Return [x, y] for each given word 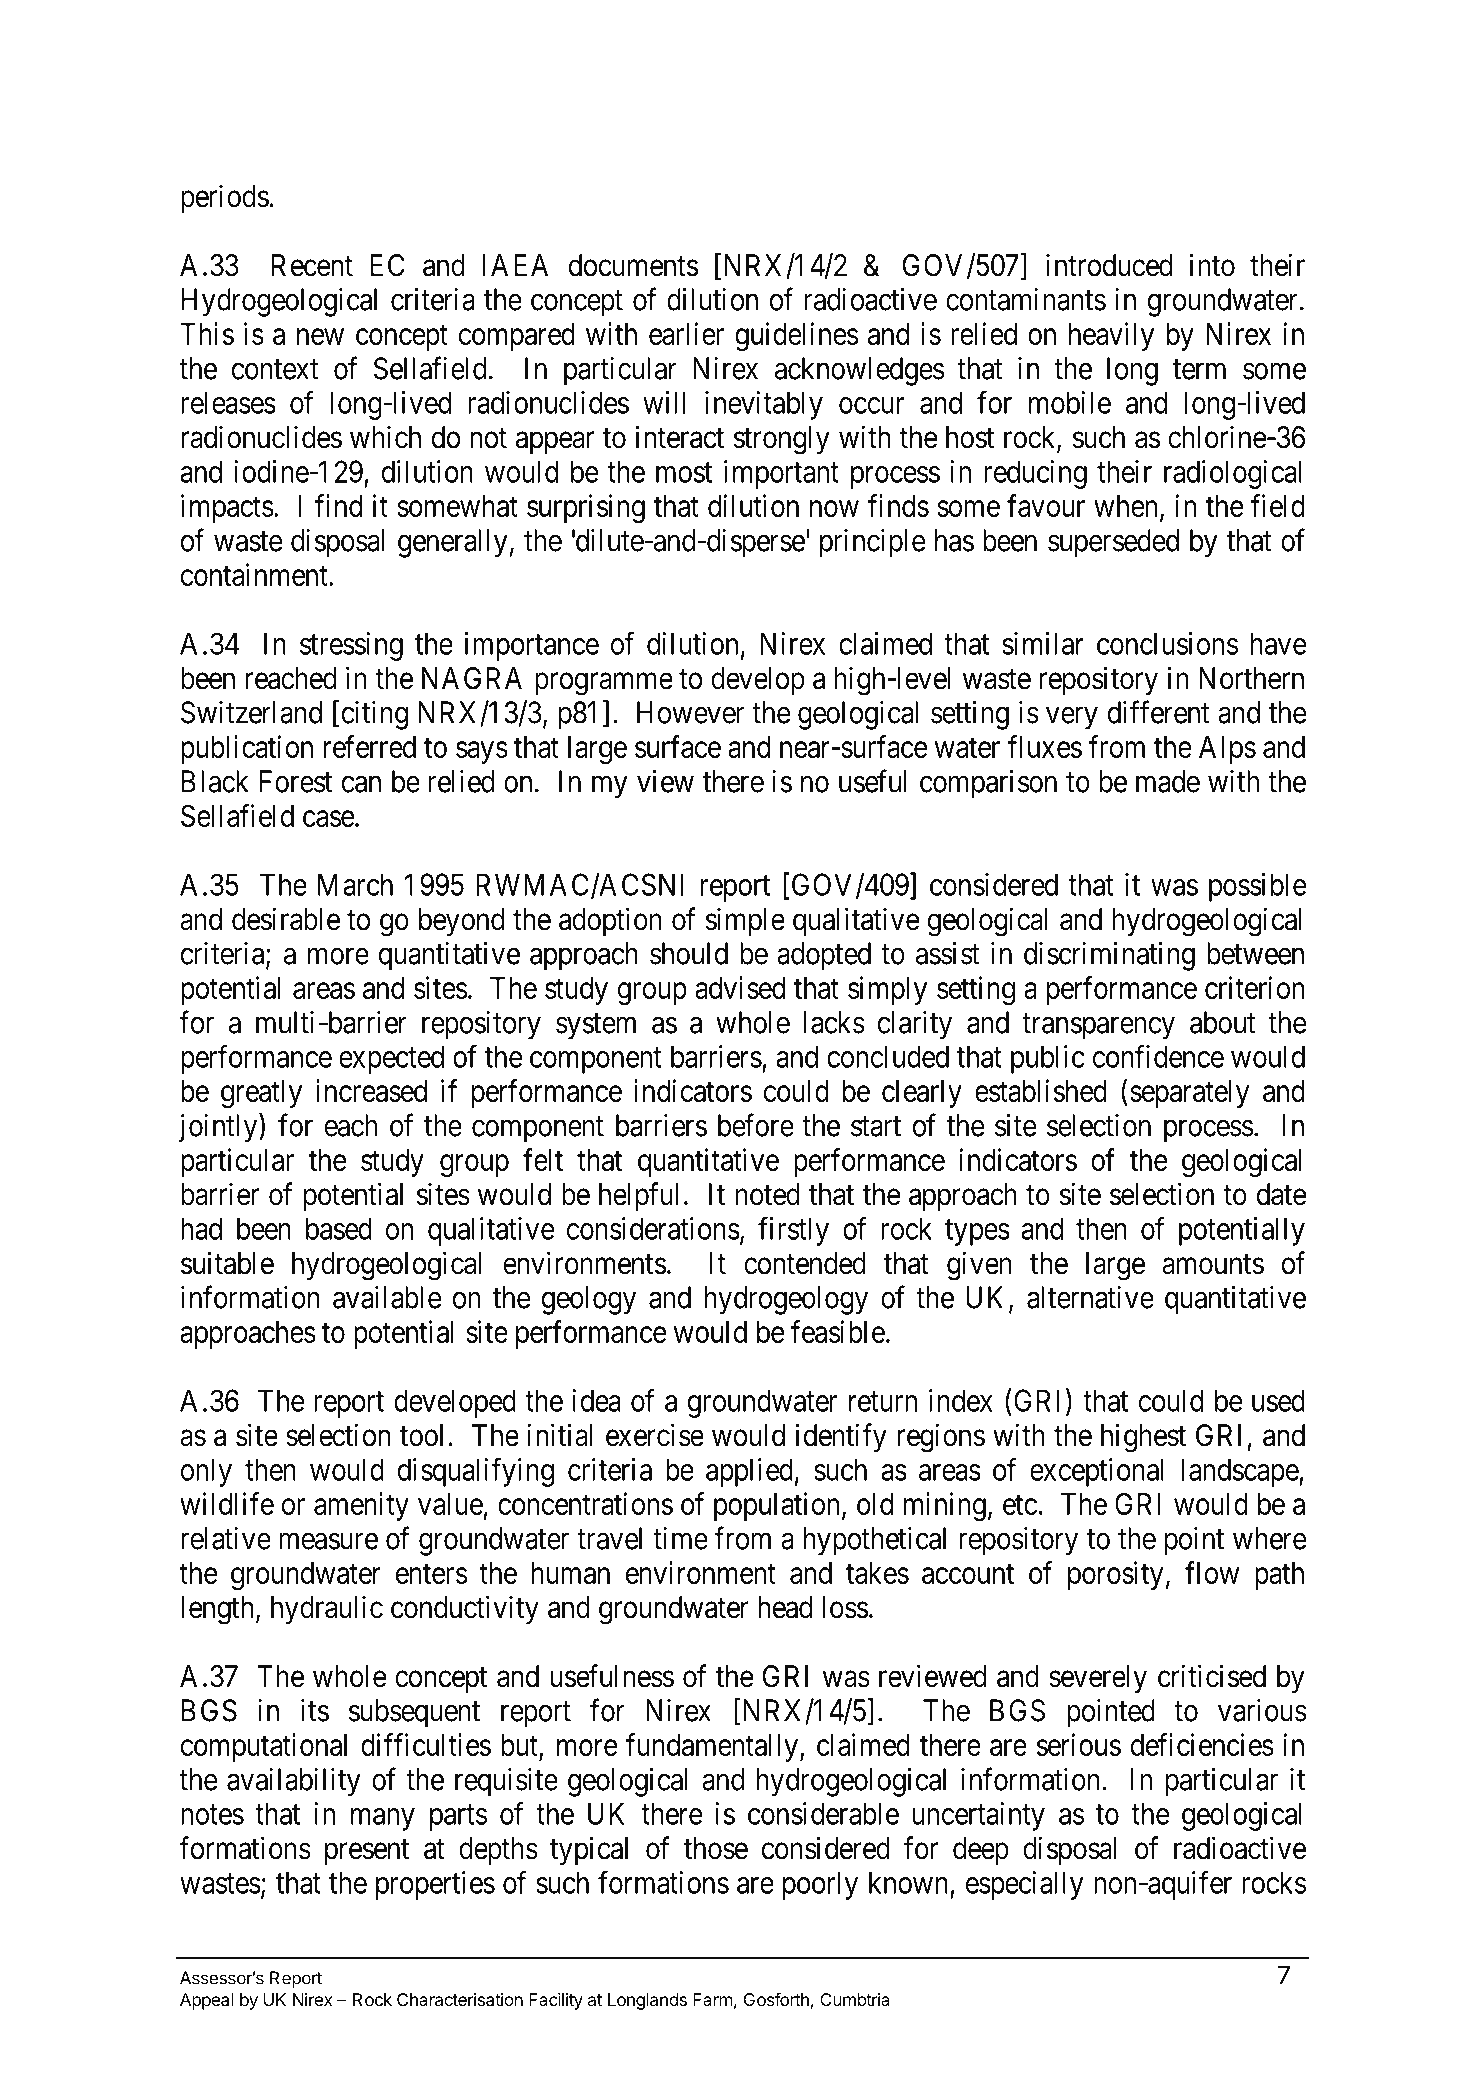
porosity [1116, 1575]
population [776, 1506]
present [367, 1852]
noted [767, 1194]
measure [328, 1541]
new [320, 337]
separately [1190, 1094]
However [690, 712]
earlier [686, 333]
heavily [1111, 336]
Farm [713, 1999]
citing [375, 715]
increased [371, 1090]
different [1159, 712]
